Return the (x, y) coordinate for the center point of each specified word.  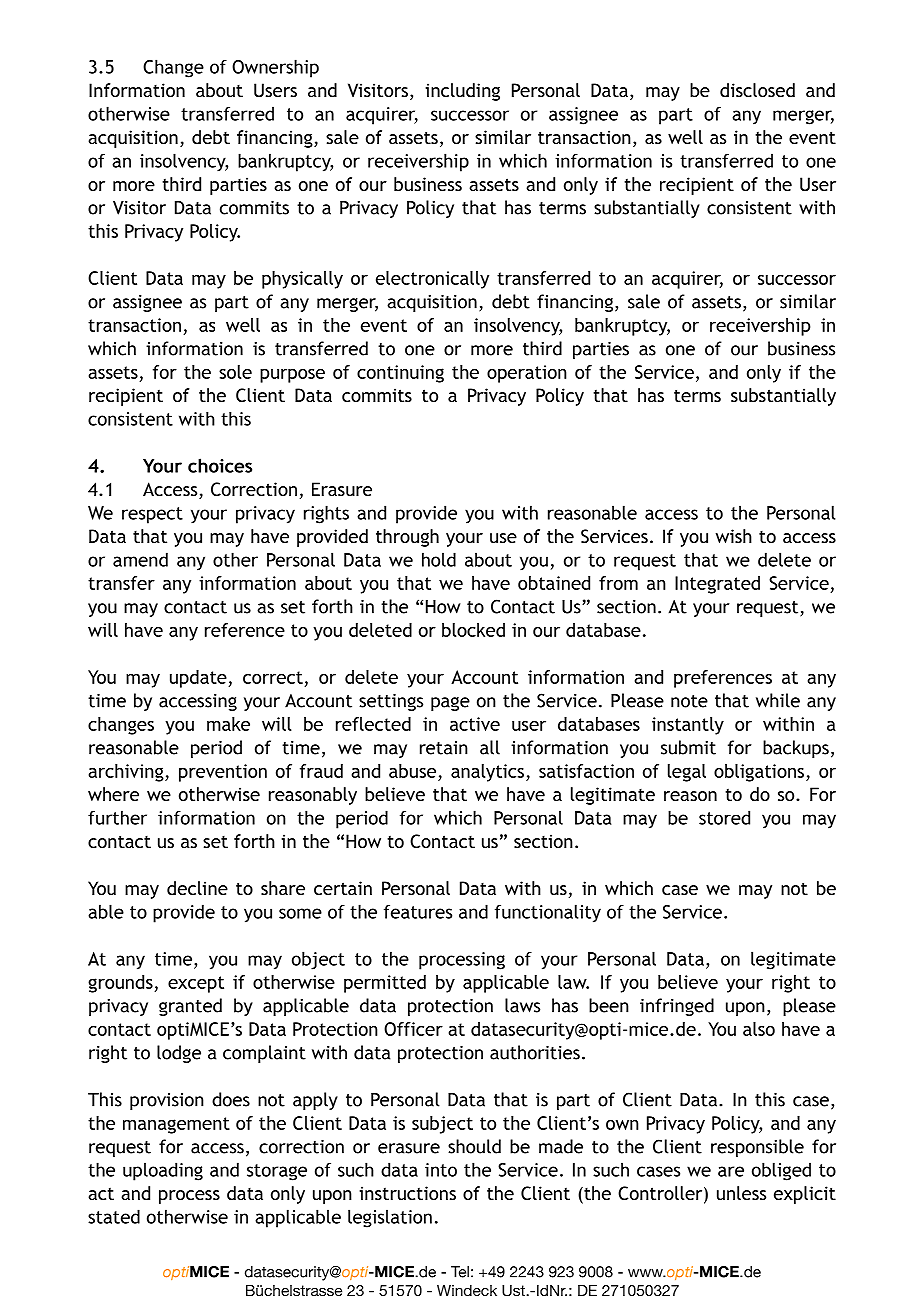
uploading (163, 1171)
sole (235, 372)
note (689, 701)
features (418, 911)
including (462, 92)
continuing (400, 374)
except (196, 984)
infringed (677, 1007)
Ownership (275, 68)
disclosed (757, 90)
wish (734, 536)
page (450, 704)
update (199, 679)
